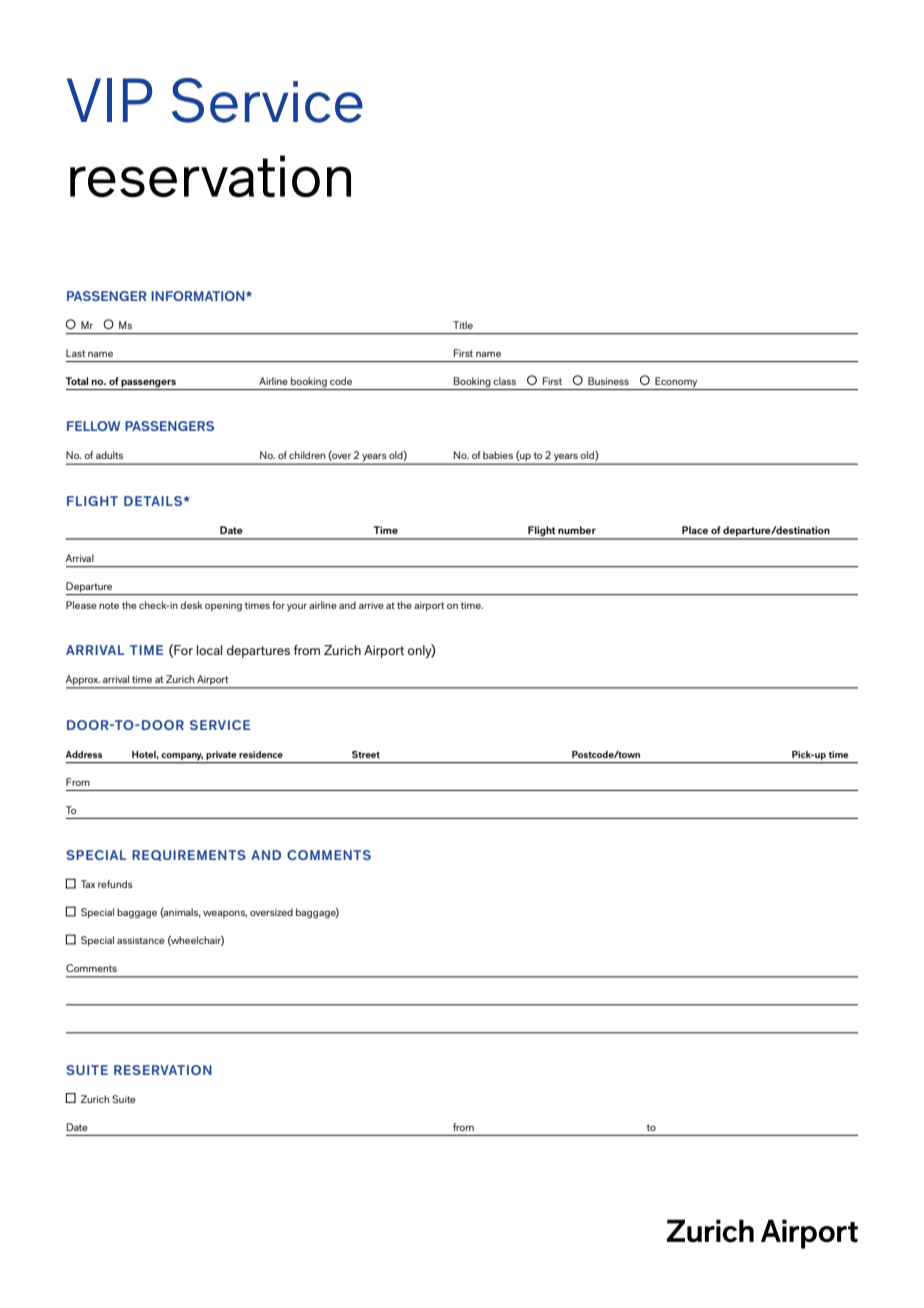  What do you see at coordinates (109, 100) in the screenshot?
I see `VIP` at bounding box center [109, 100].
